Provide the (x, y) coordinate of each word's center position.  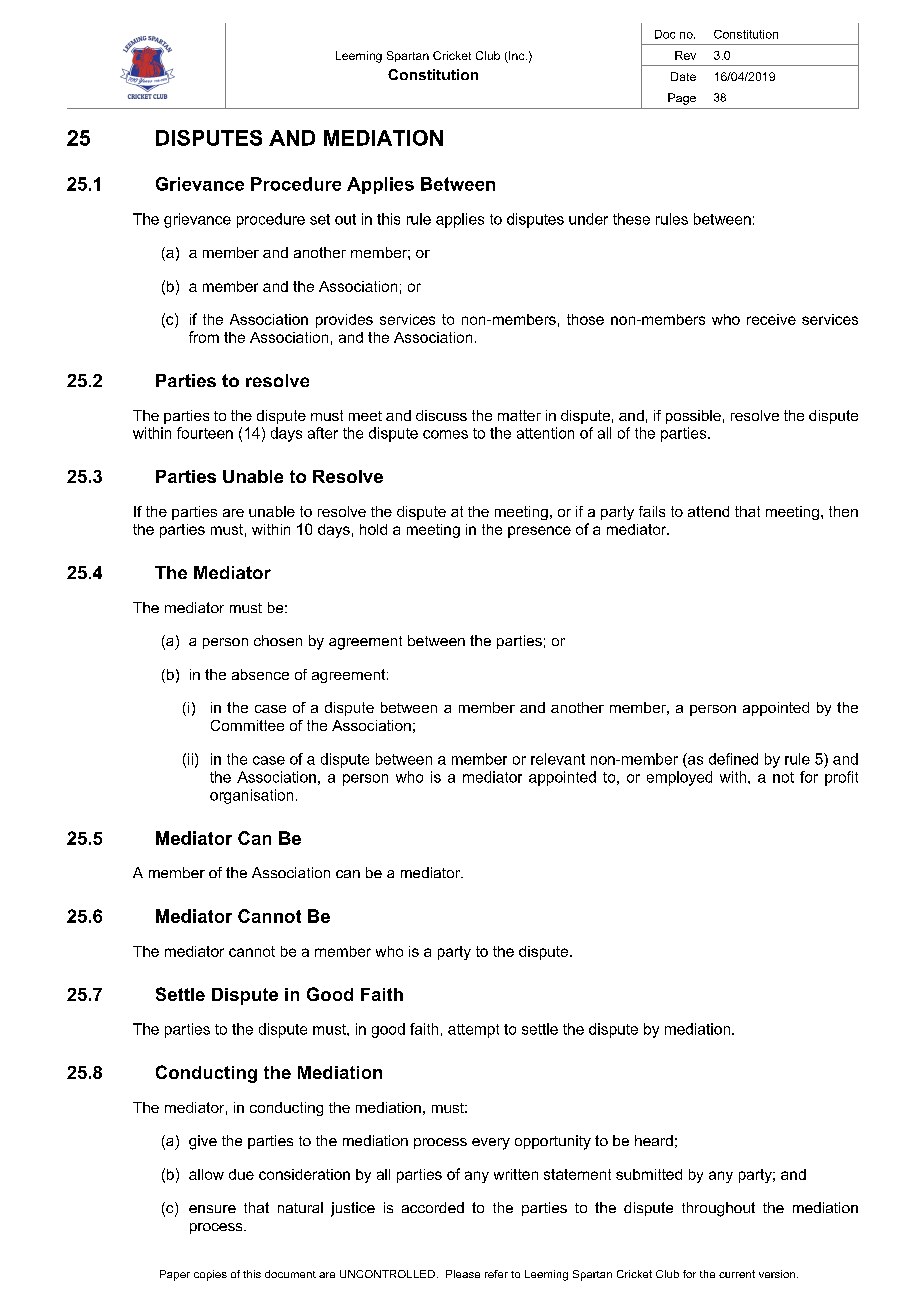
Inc (517, 57)
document (290, 1274)
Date (683, 76)
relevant (558, 759)
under (588, 219)
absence (260, 674)
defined (733, 759)
